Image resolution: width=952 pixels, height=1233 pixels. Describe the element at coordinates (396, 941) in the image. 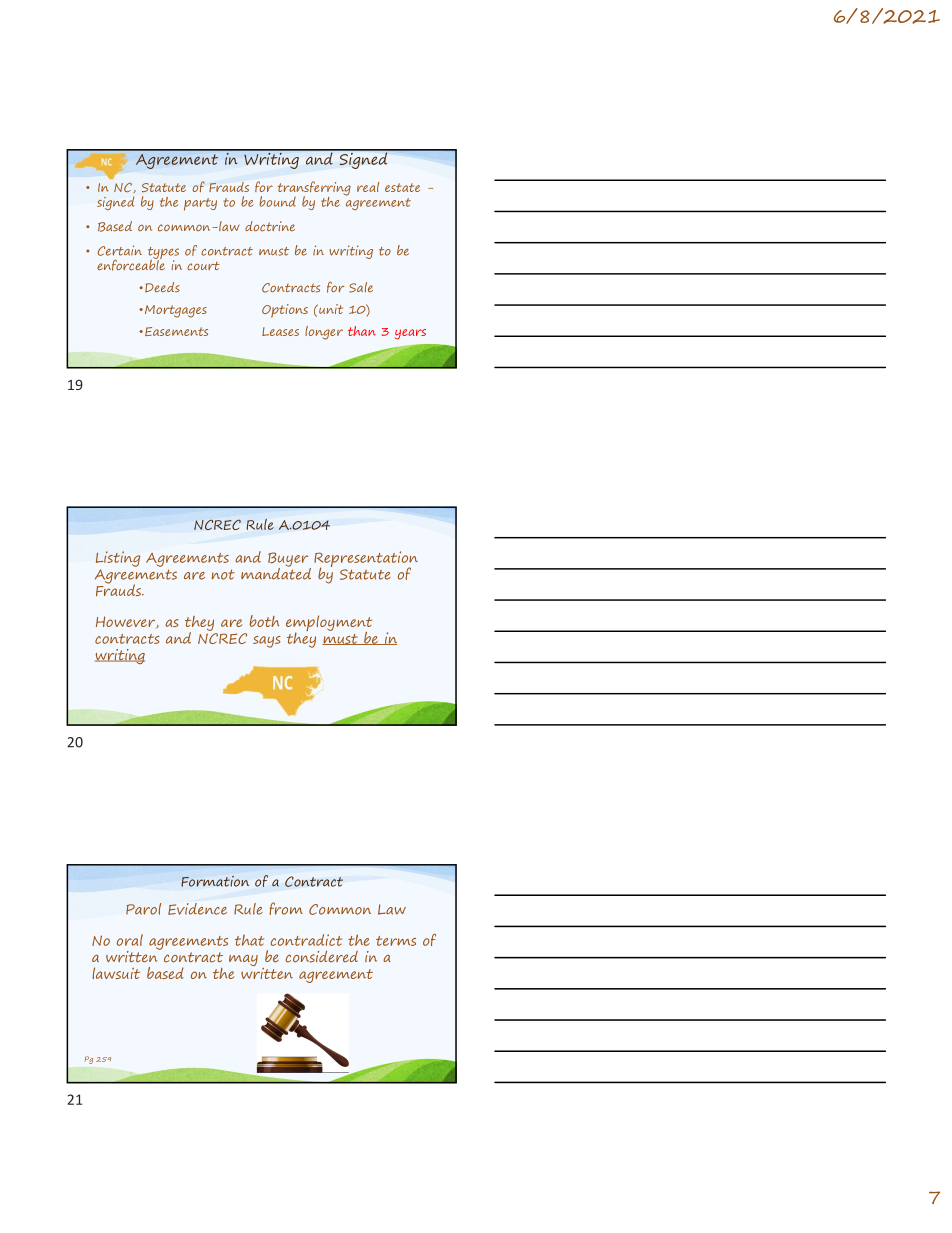

I see `terms` at that location.
